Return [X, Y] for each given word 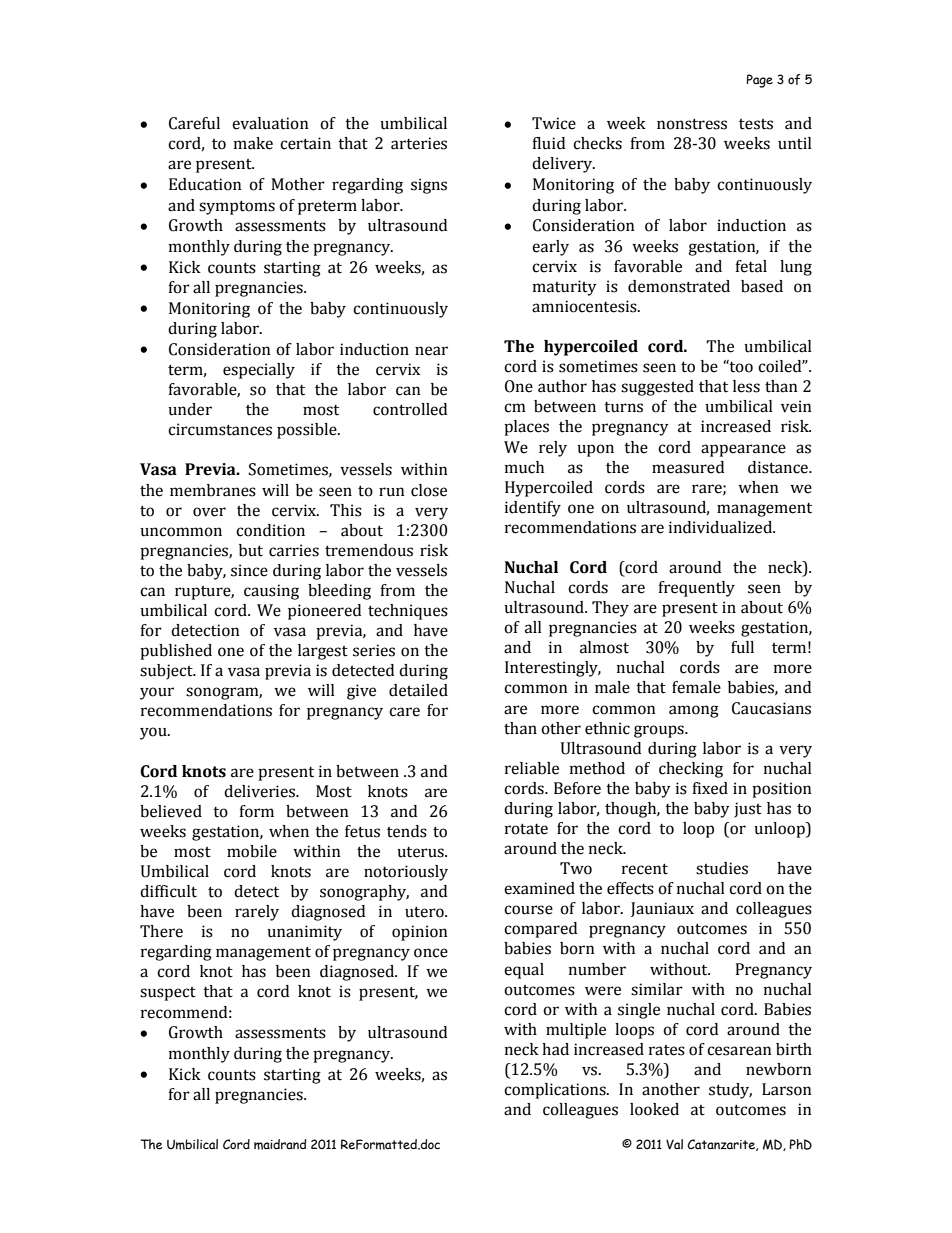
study [730, 1091]
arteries [419, 143]
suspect [168, 994]
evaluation [270, 123]
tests [756, 124]
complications [556, 1091]
